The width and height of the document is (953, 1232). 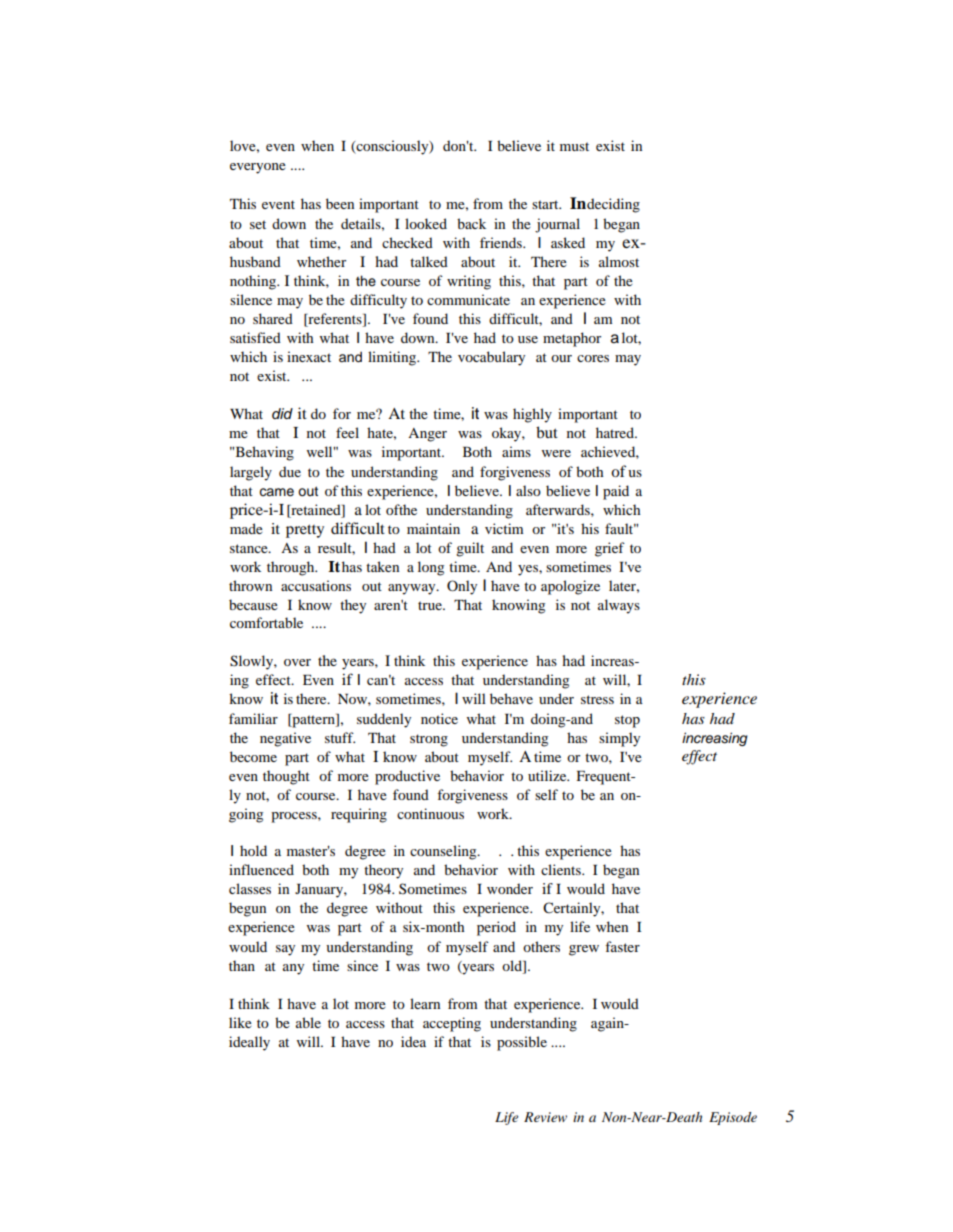 I want to click on like, so click(x=240, y=1022).
